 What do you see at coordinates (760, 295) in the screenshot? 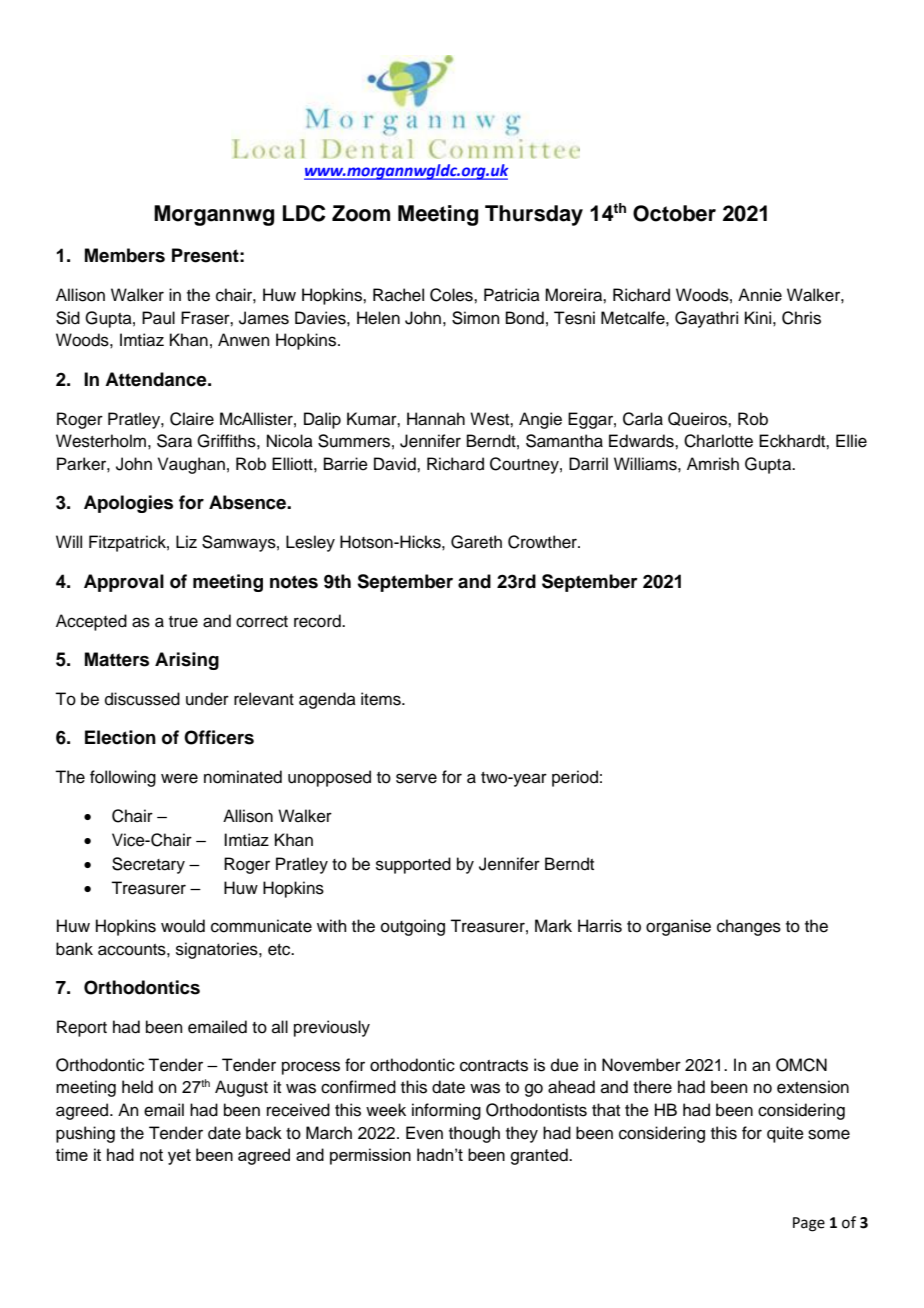
I see `Annie` at bounding box center [760, 295].
